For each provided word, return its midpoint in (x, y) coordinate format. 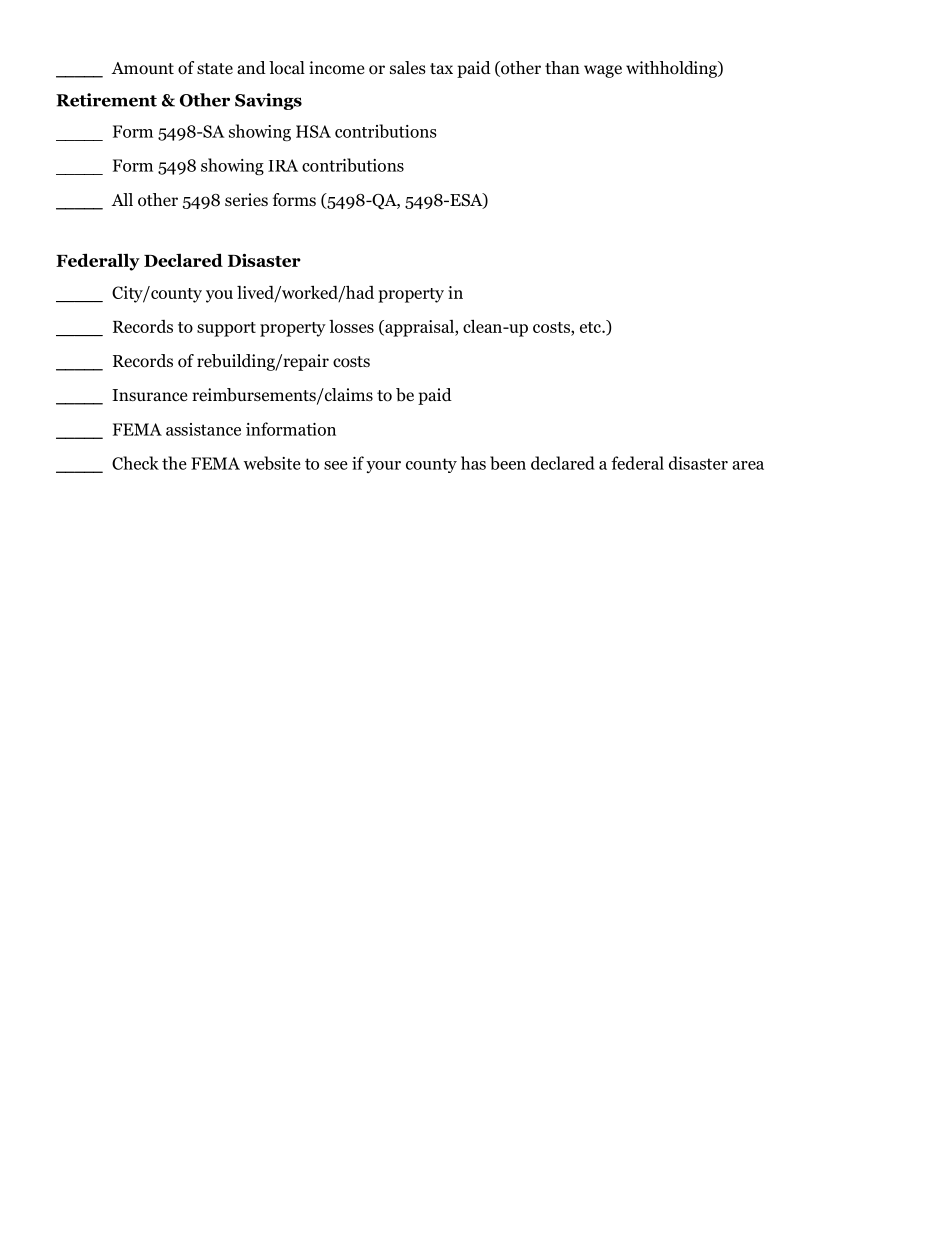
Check (135, 463)
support (226, 329)
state (215, 68)
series (246, 199)
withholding (672, 69)
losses (351, 326)
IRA (283, 165)
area (748, 465)
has (473, 463)
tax (441, 68)
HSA (313, 131)
